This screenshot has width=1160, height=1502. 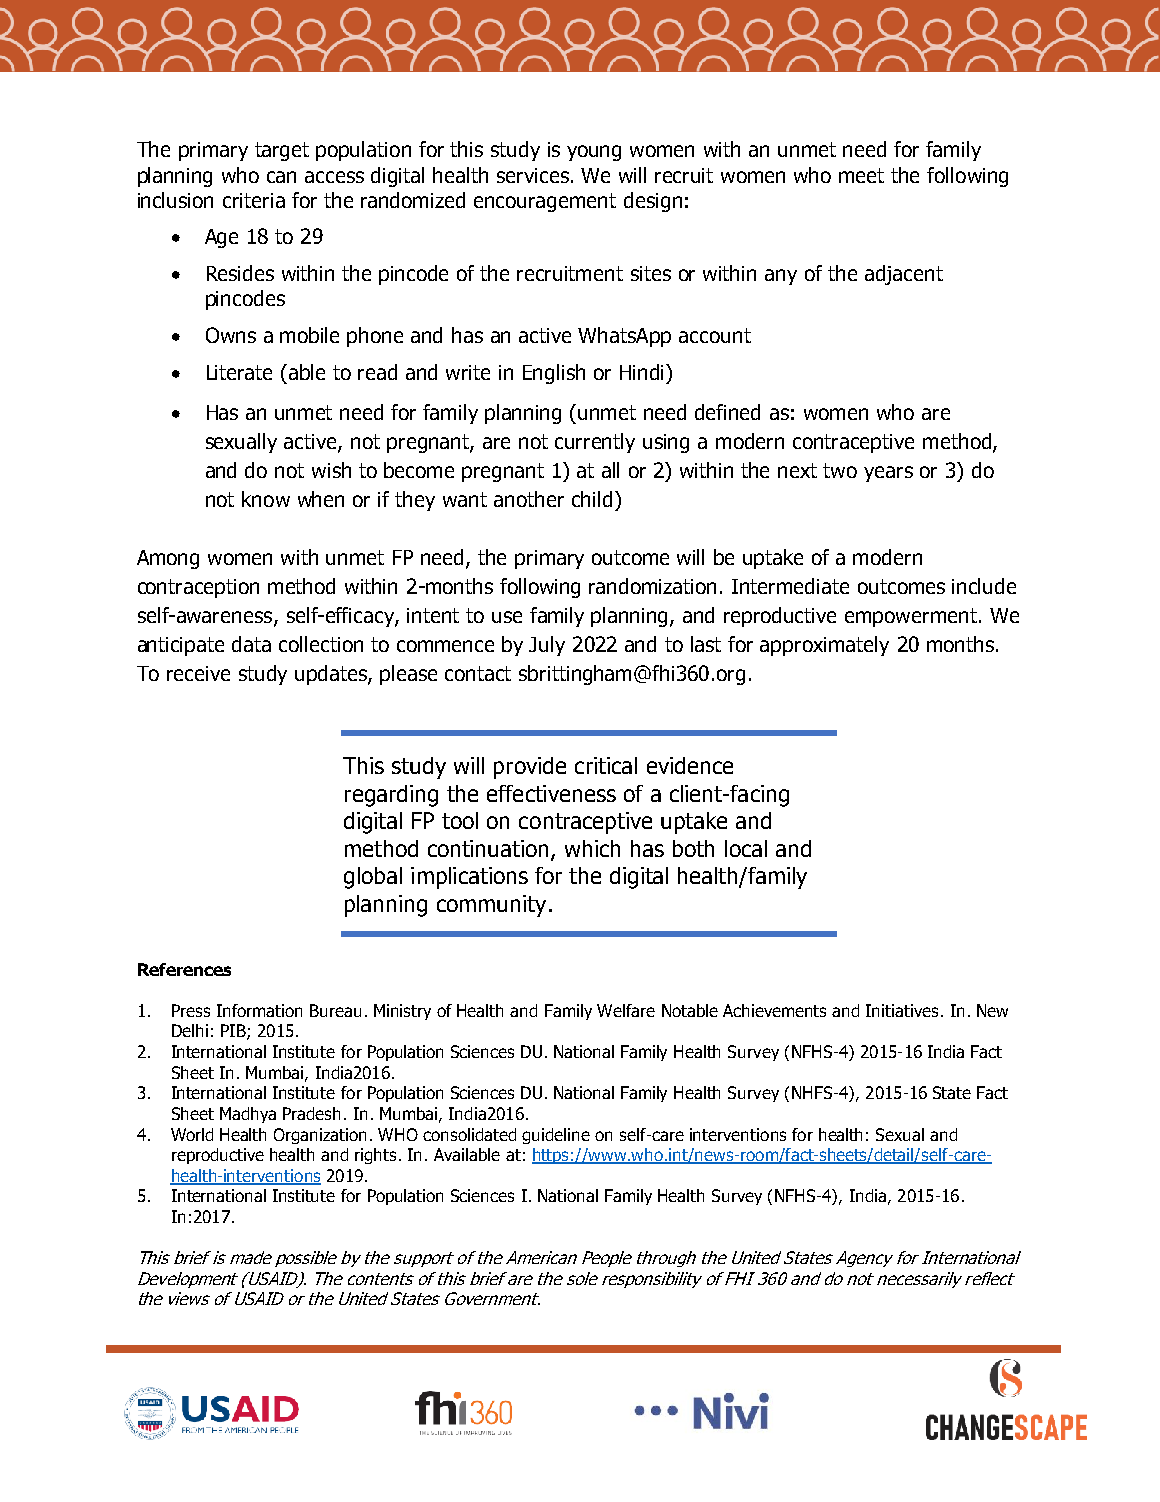 What do you see at coordinates (861, 175) in the screenshot?
I see `meet` at bounding box center [861, 175].
